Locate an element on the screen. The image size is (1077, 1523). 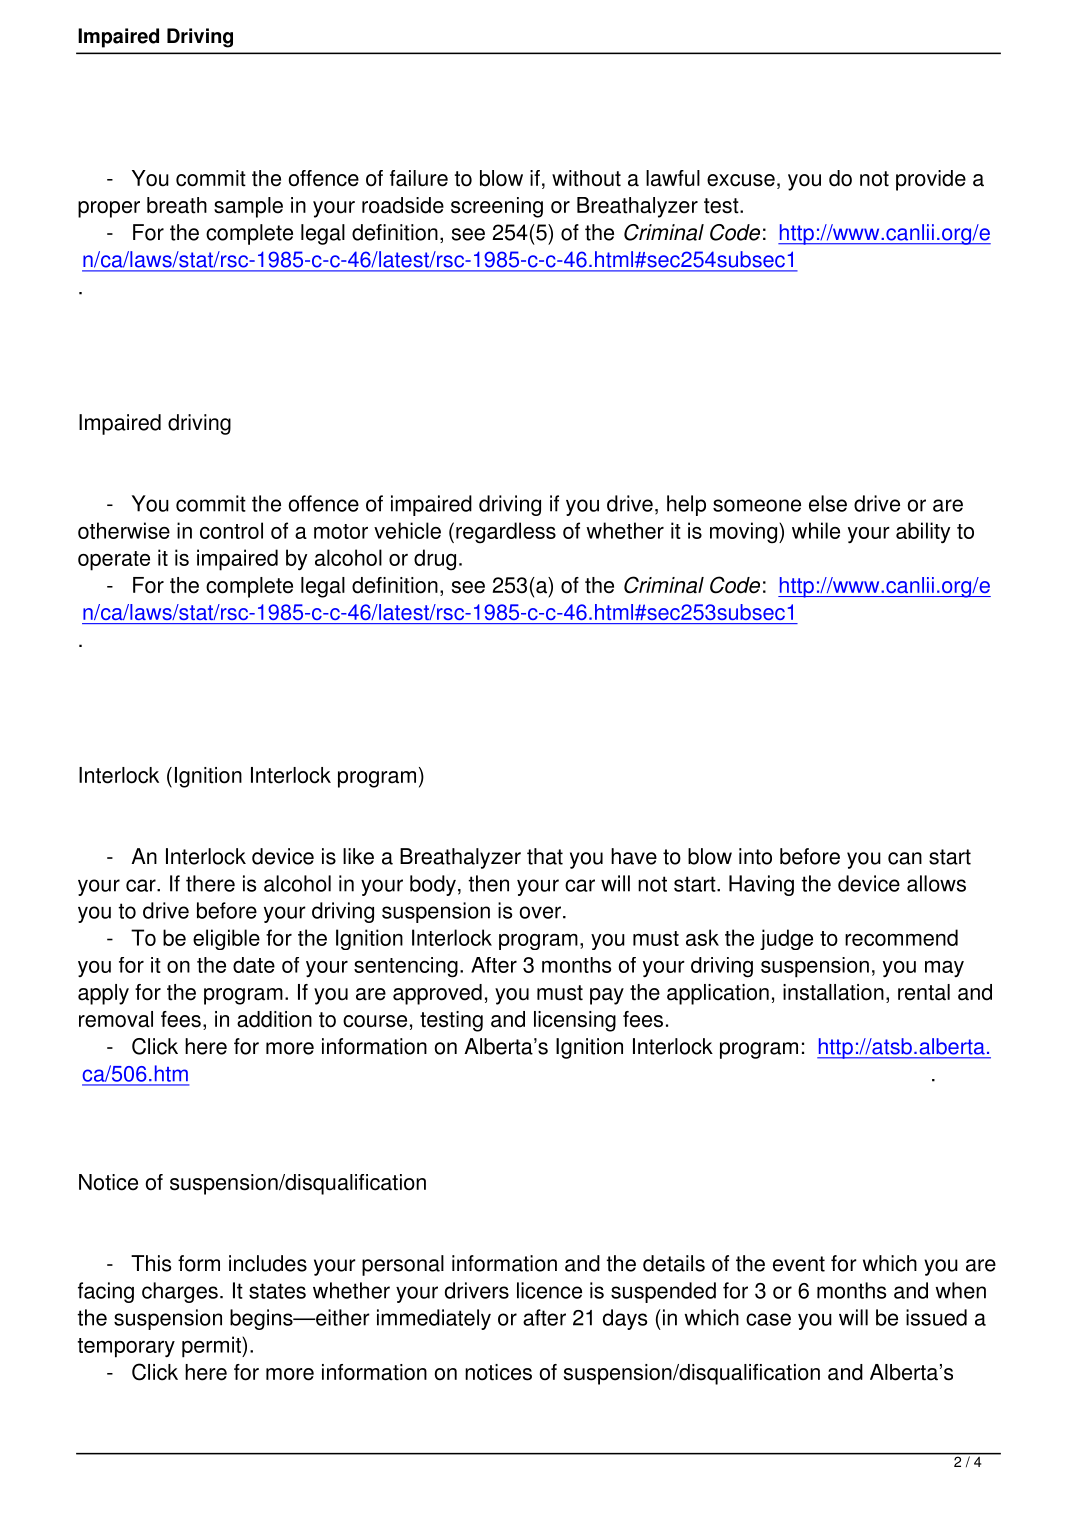
addition is located at coordinates (274, 1019).
